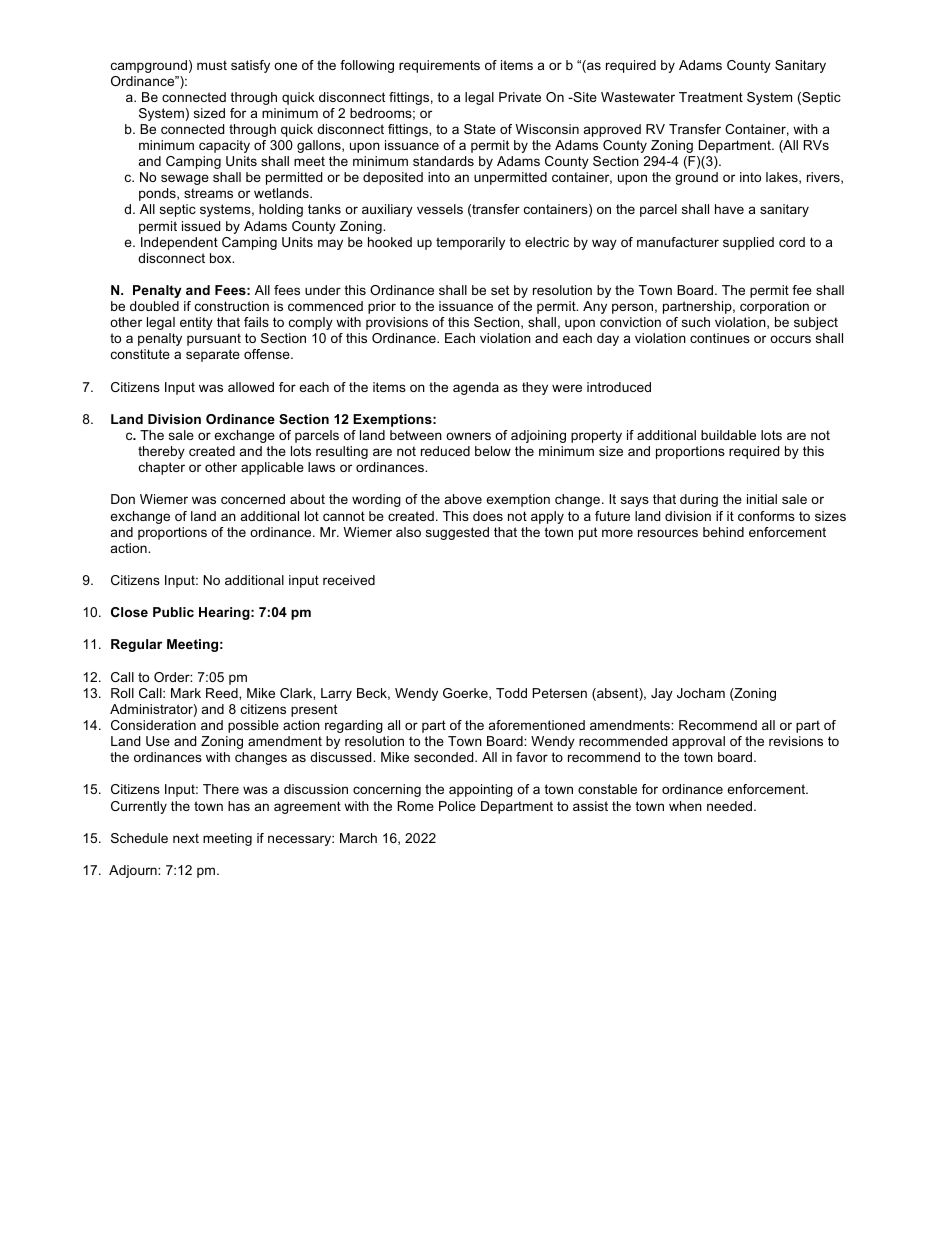 The width and height of the screenshot is (952, 1233). I want to click on has, so click(239, 806).
